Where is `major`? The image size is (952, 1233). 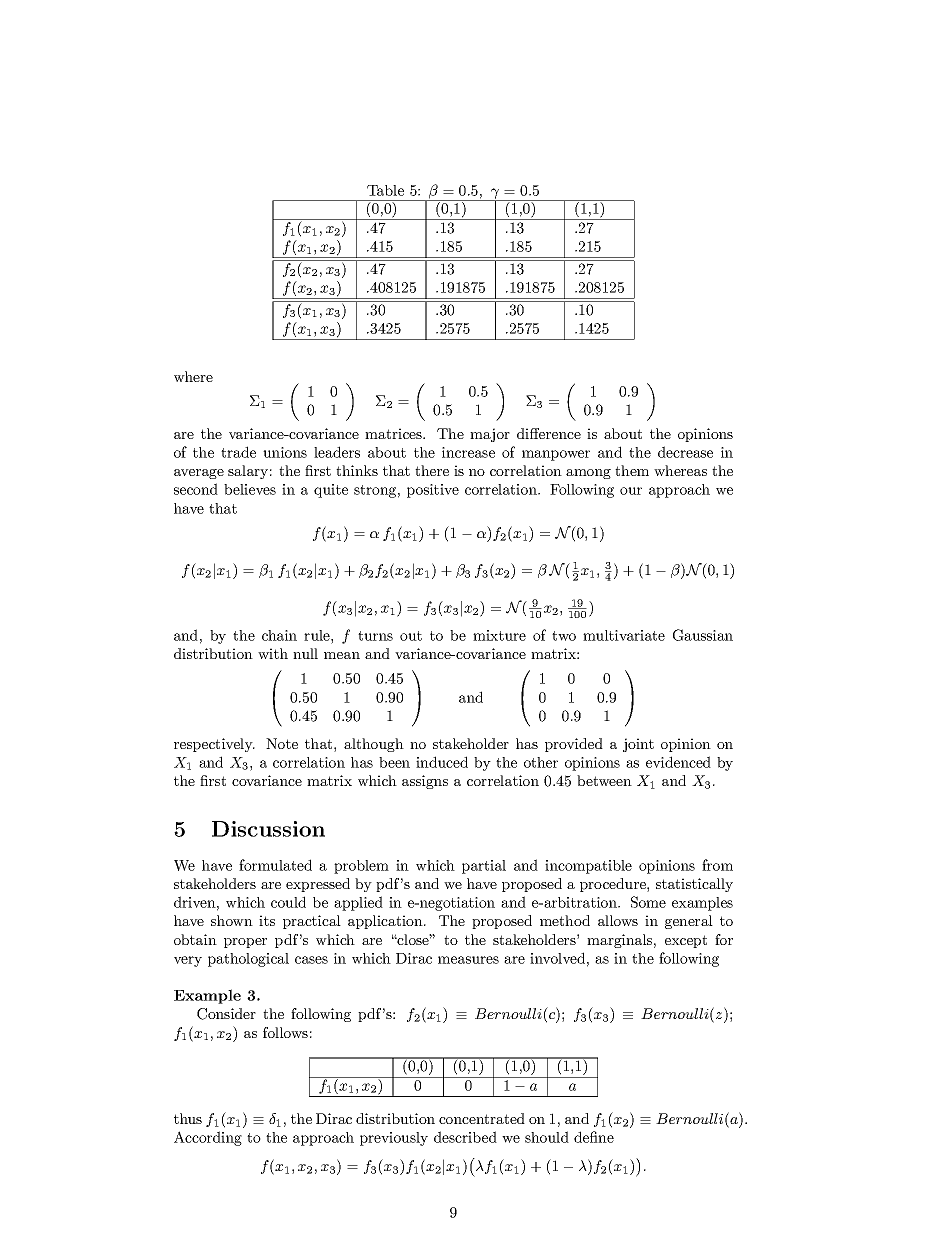 major is located at coordinates (490, 435).
